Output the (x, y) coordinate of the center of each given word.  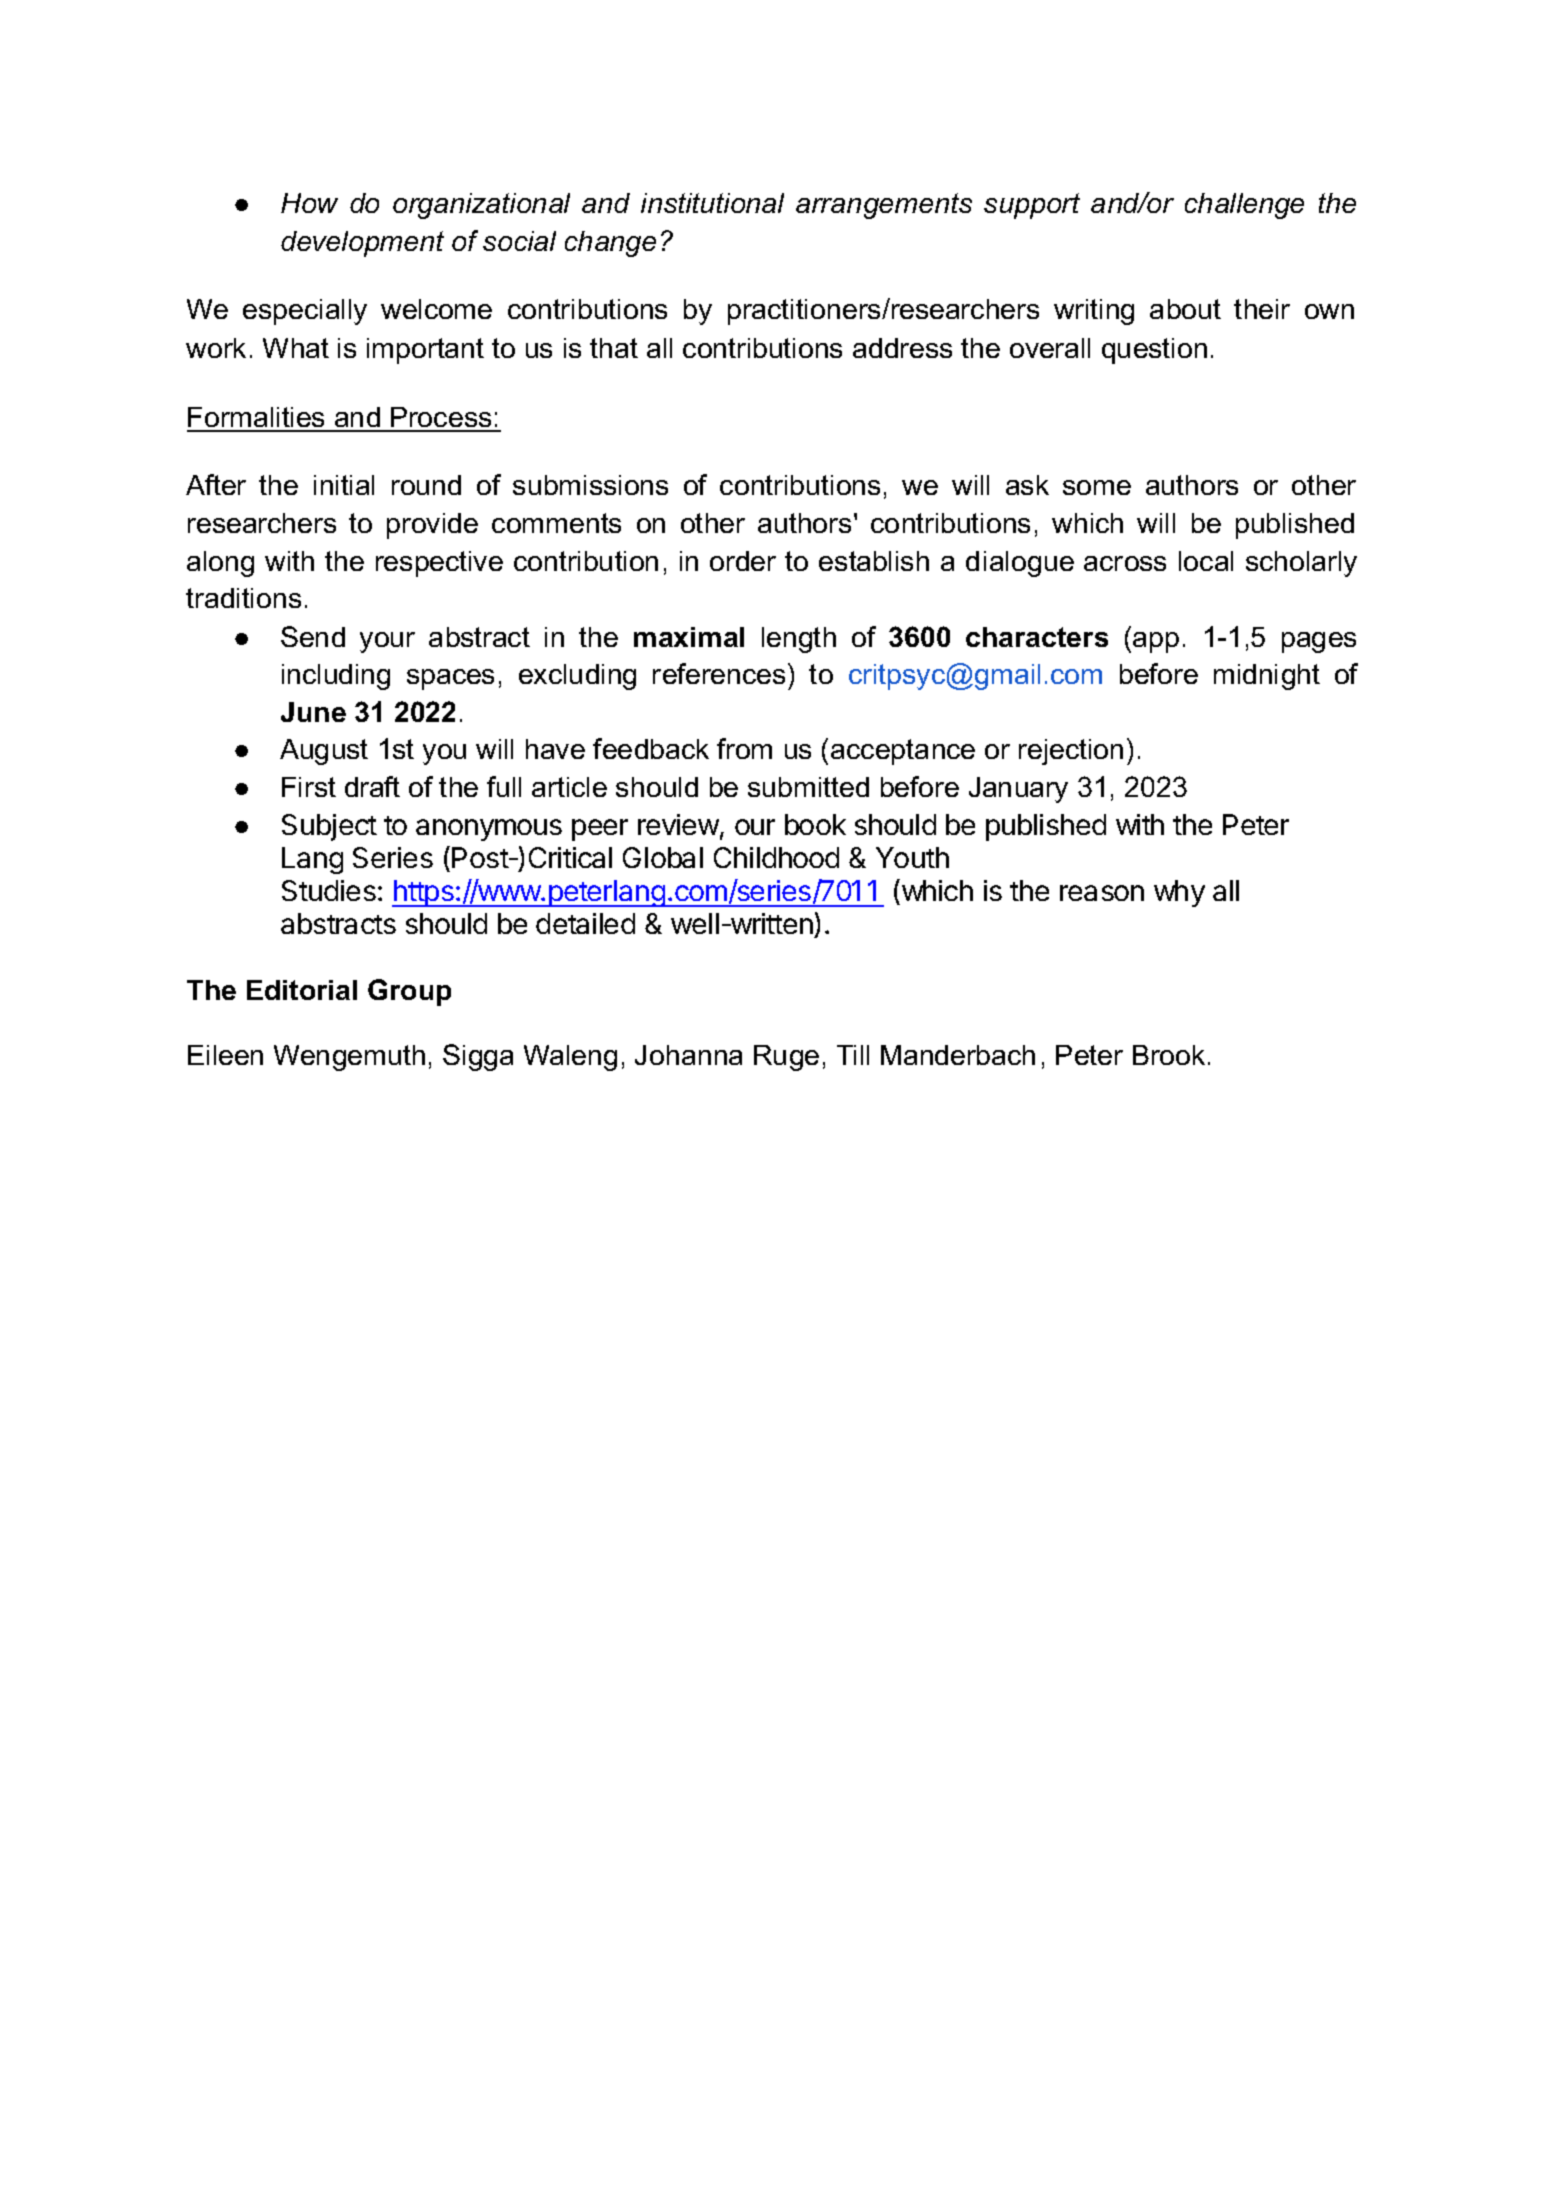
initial (344, 485)
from (744, 748)
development (362, 244)
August (324, 752)
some (1097, 487)
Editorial (302, 990)
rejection (1071, 752)
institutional (712, 203)
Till (853, 1055)
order (743, 561)
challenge (1244, 206)
